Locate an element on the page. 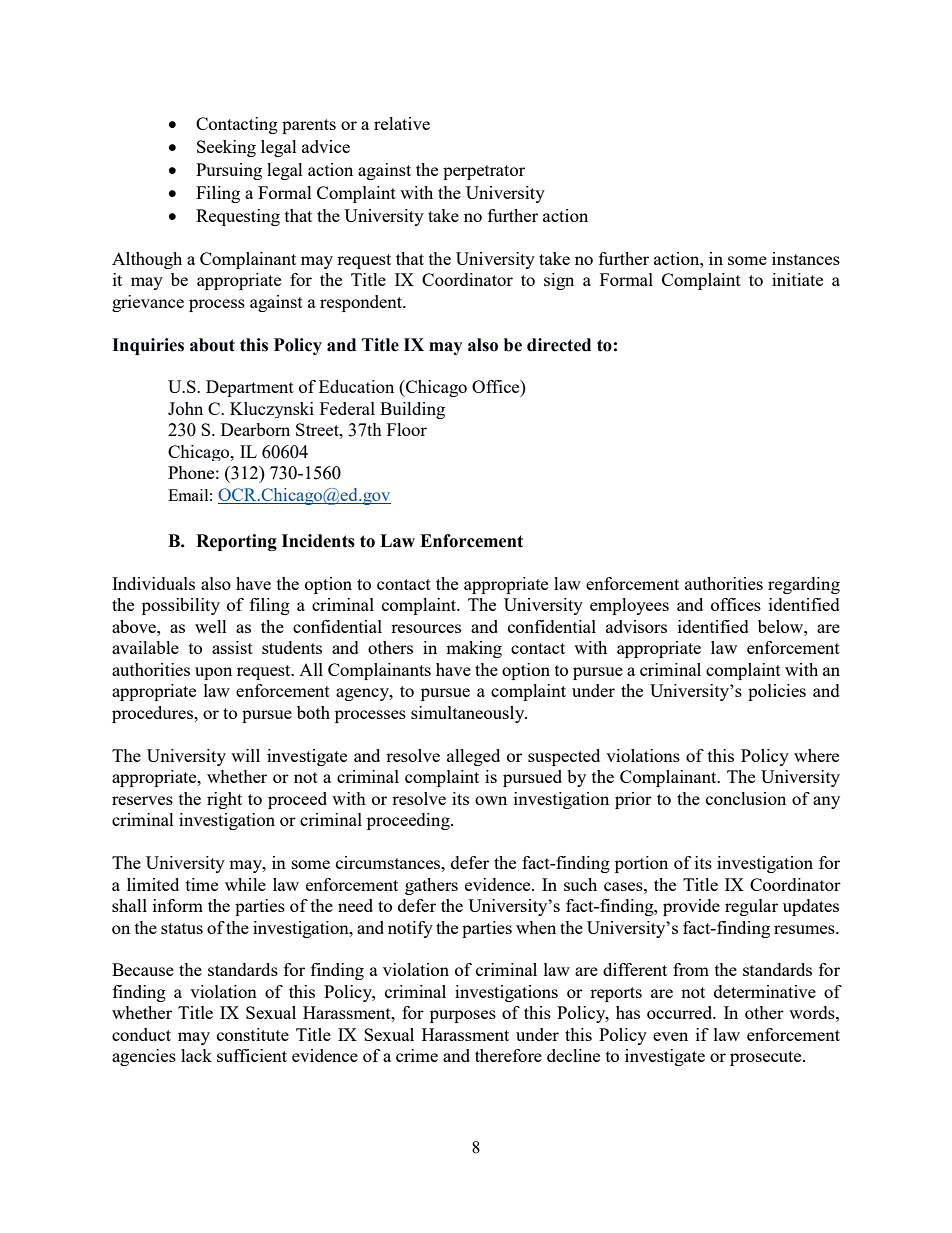 The image size is (952, 1233). possibility is located at coordinates (181, 606).
